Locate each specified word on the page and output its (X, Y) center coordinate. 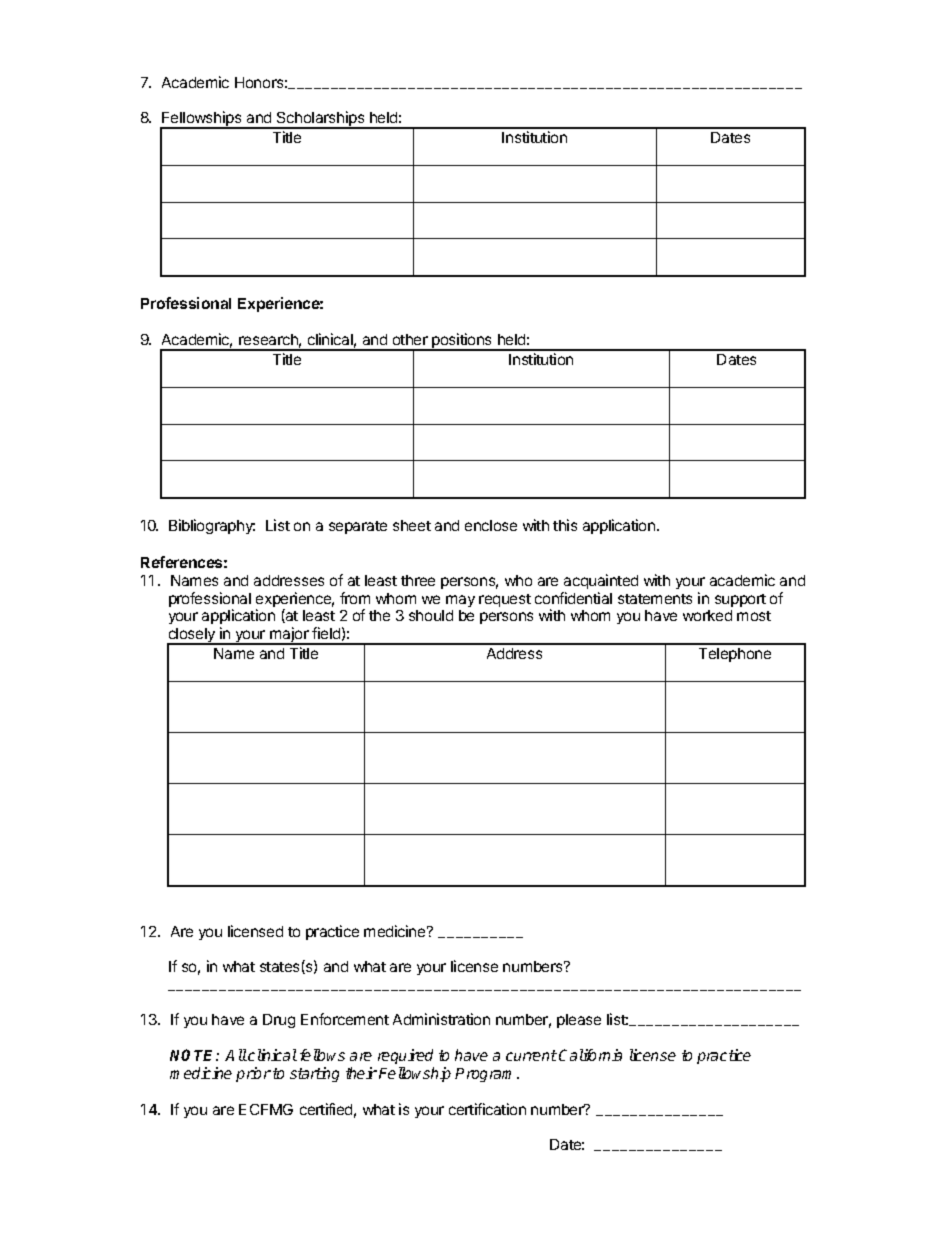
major (289, 636)
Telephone (735, 655)
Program (486, 1075)
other (410, 339)
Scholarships (321, 120)
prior (253, 1074)
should (431, 615)
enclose (491, 525)
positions (462, 342)
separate (358, 527)
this (565, 525)
